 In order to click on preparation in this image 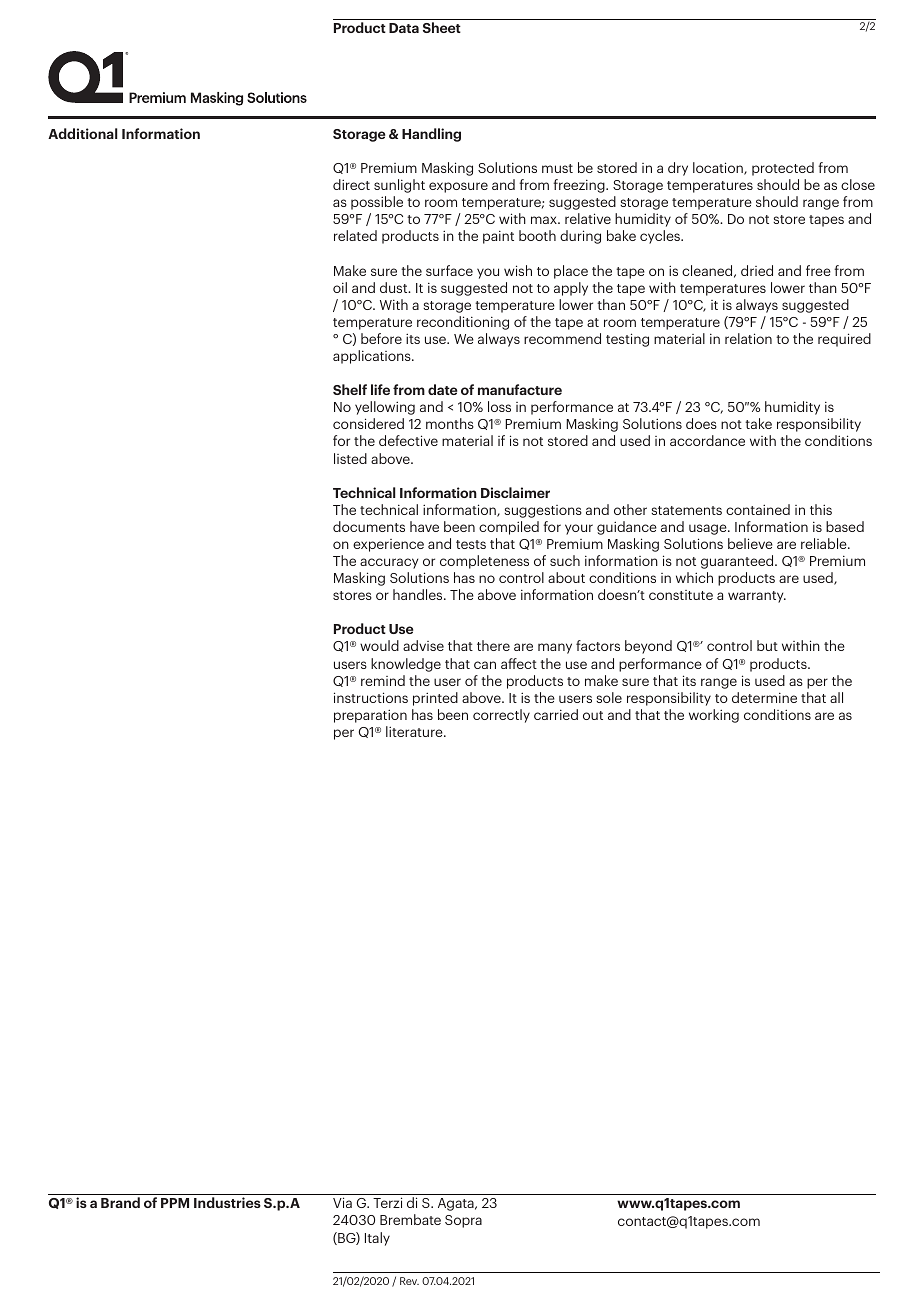, I will do `click(370, 716)`.
